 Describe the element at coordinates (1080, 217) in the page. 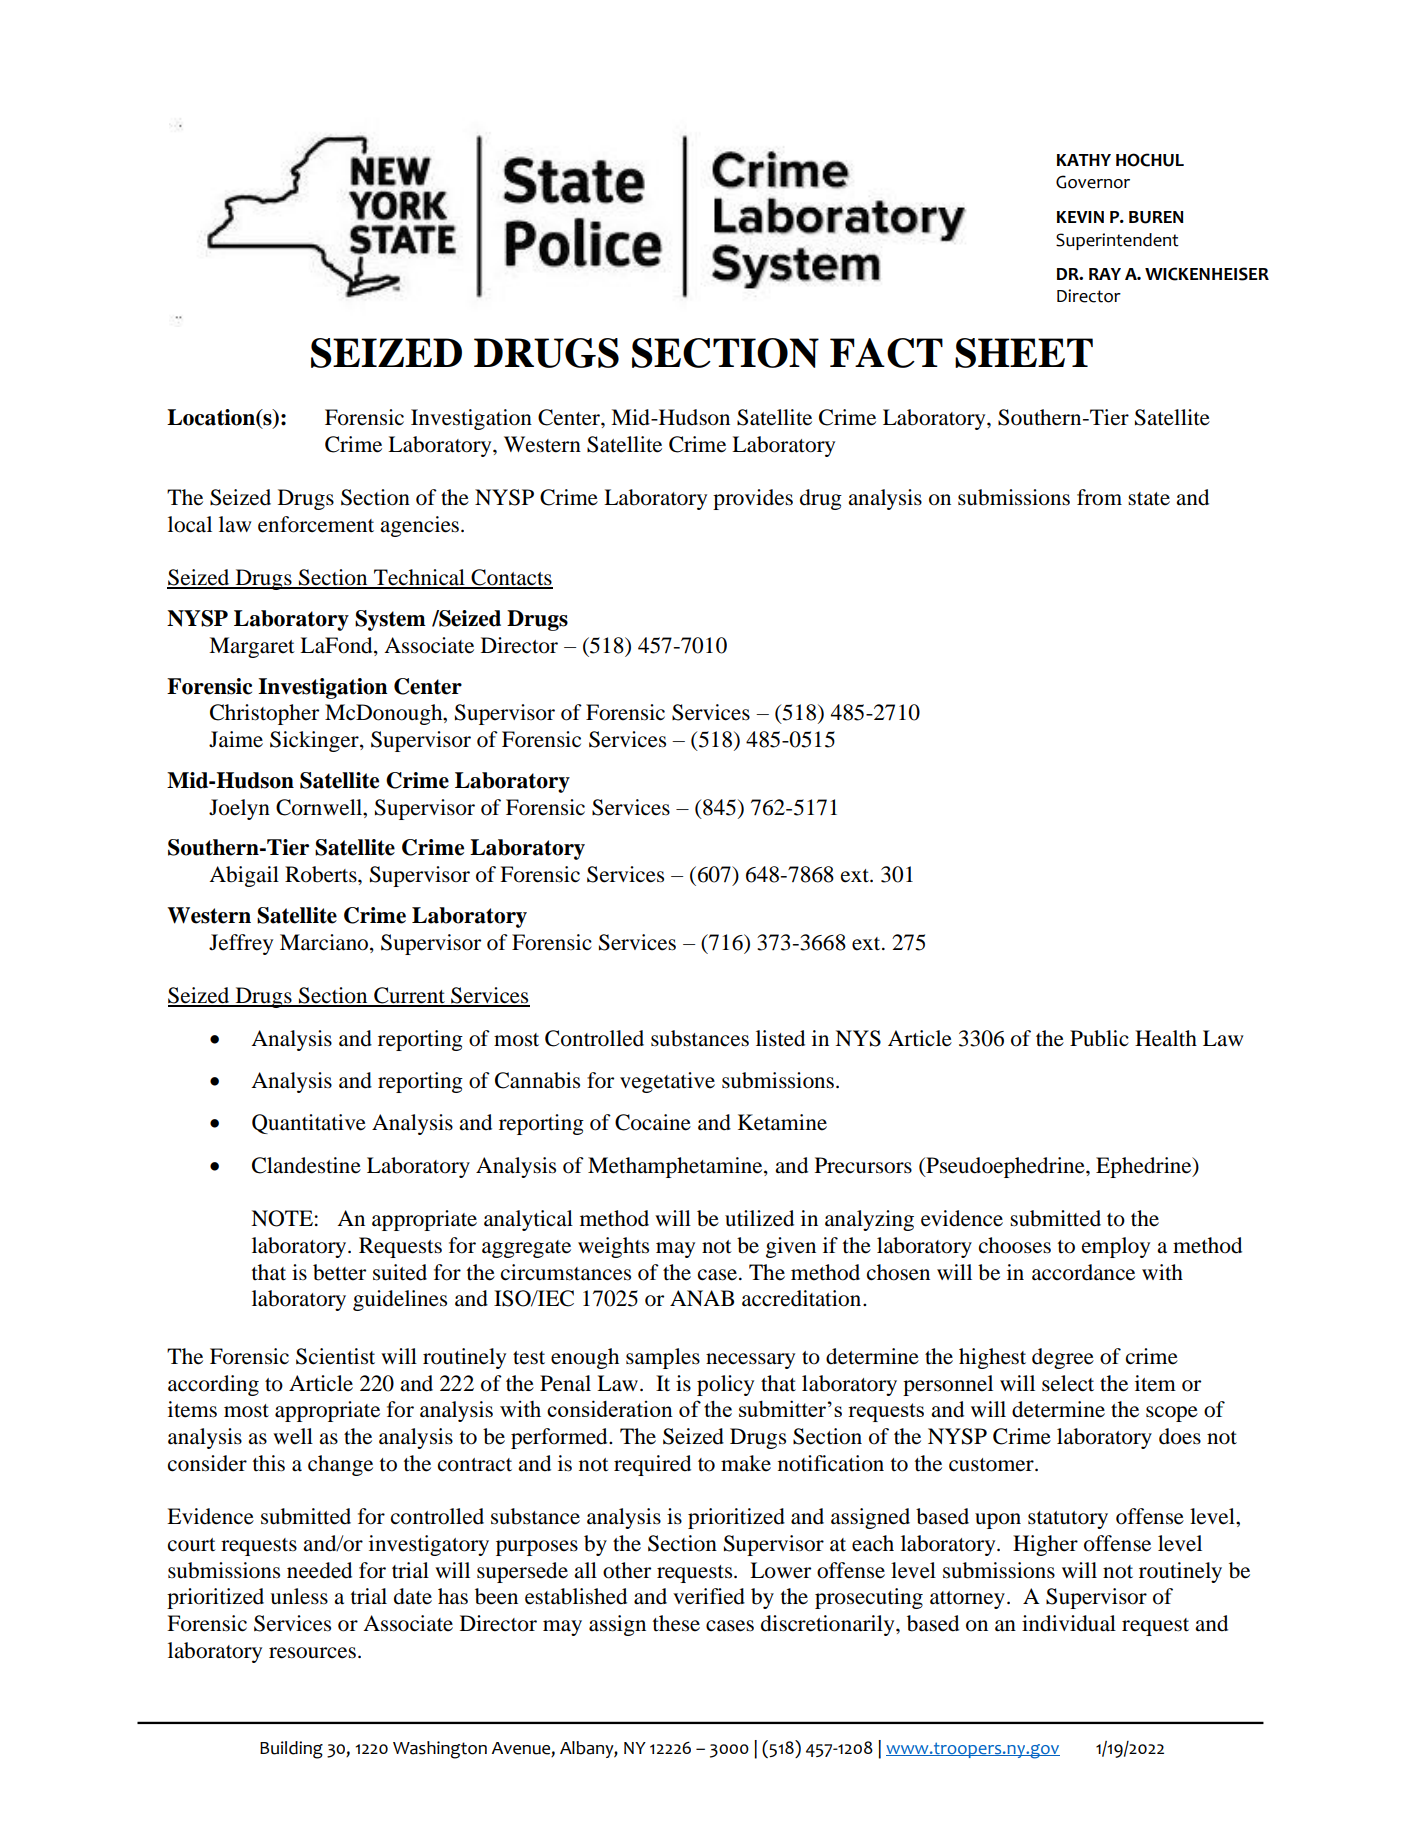

I see `KEVIN` at that location.
